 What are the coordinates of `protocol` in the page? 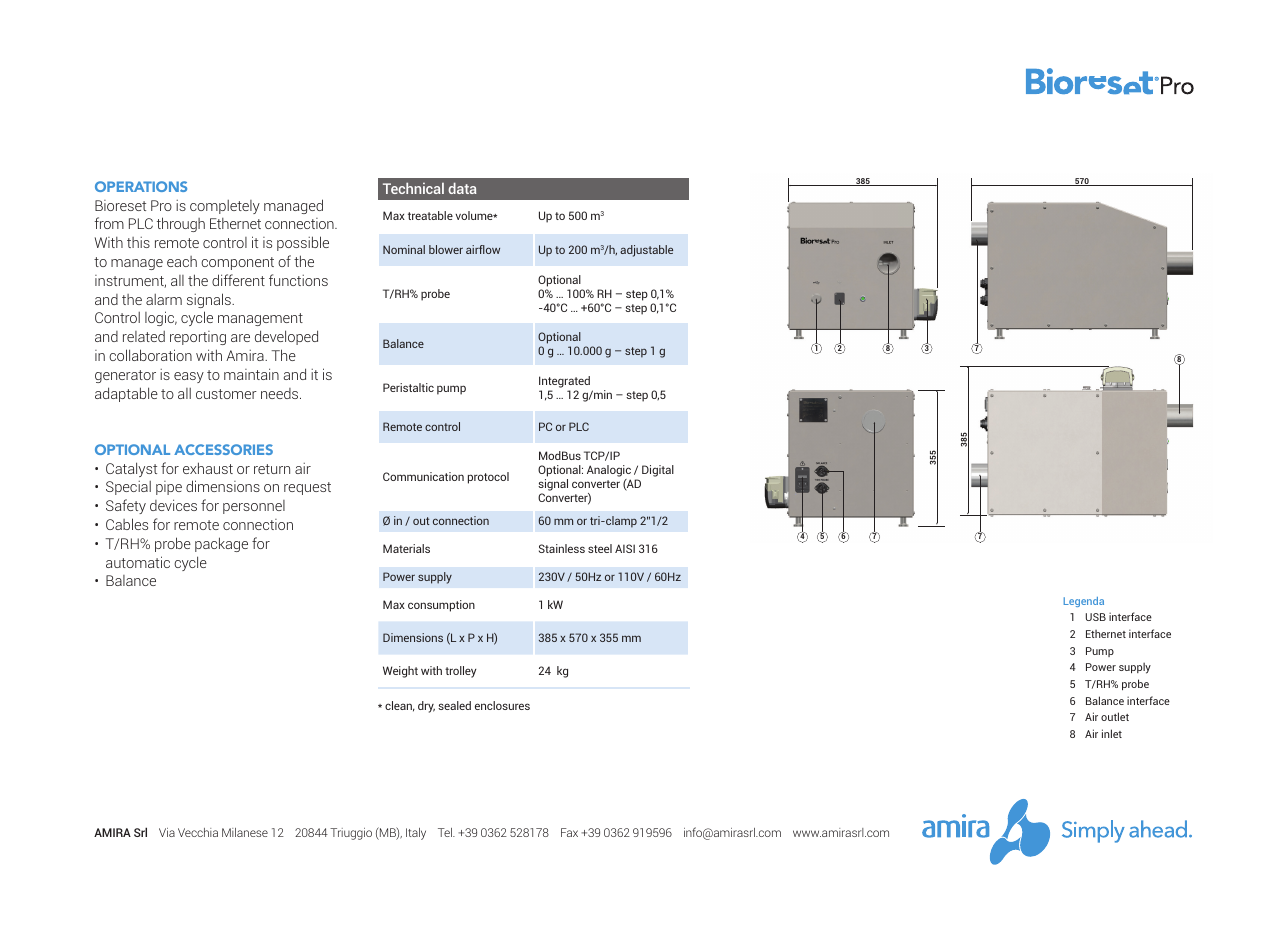 It's located at (488, 478).
